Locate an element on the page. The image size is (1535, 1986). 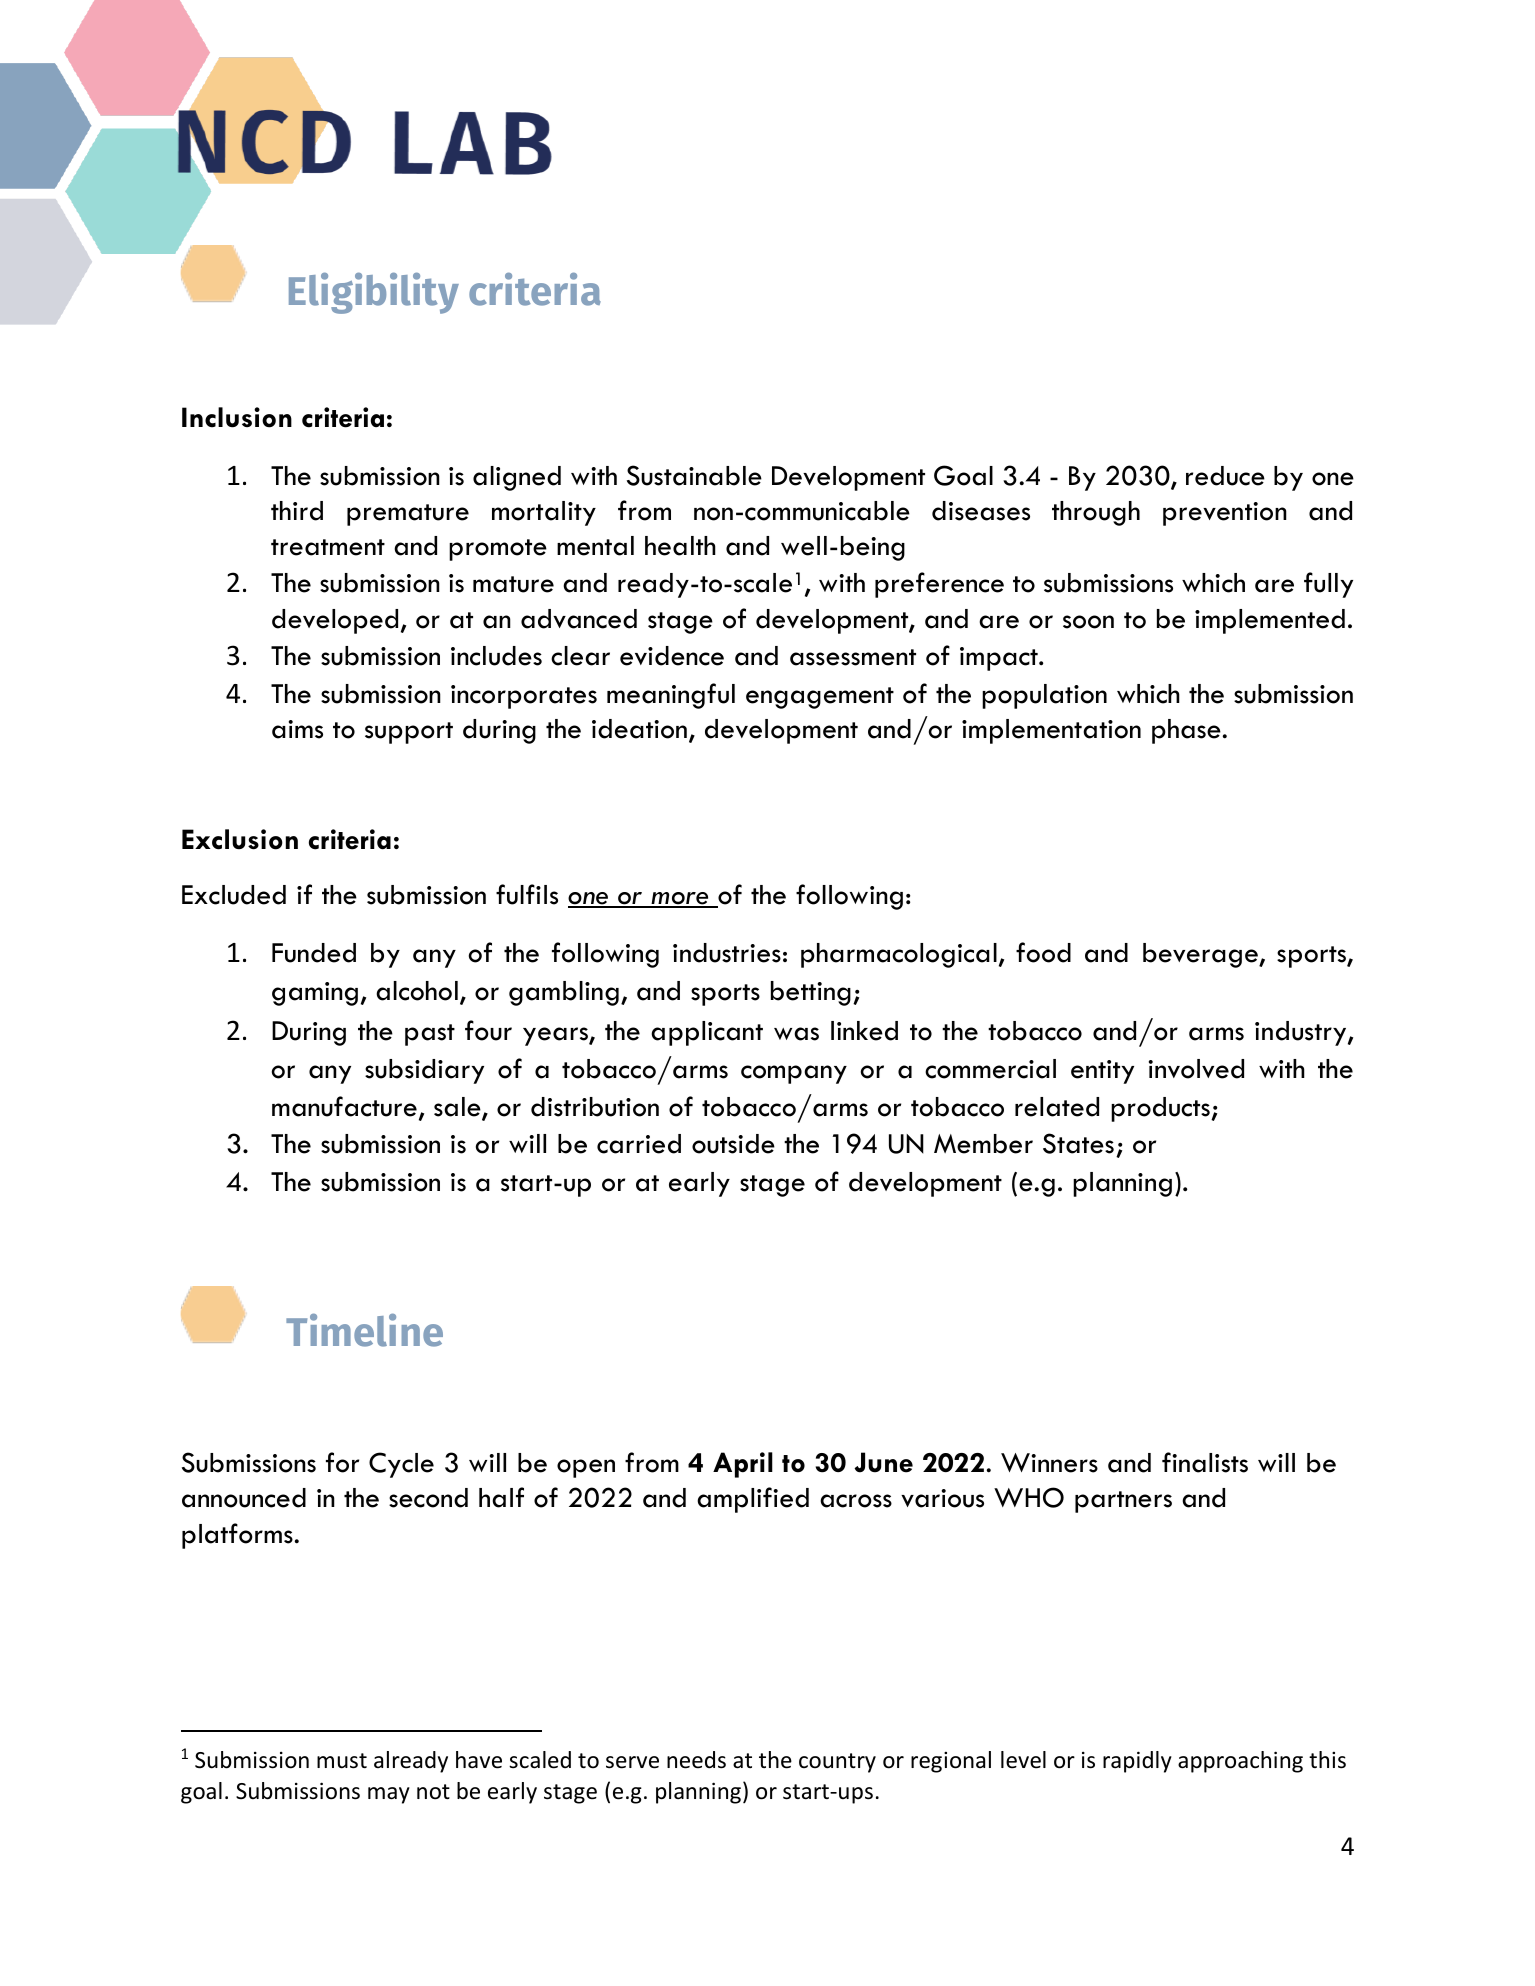
must is located at coordinates (342, 1761).
